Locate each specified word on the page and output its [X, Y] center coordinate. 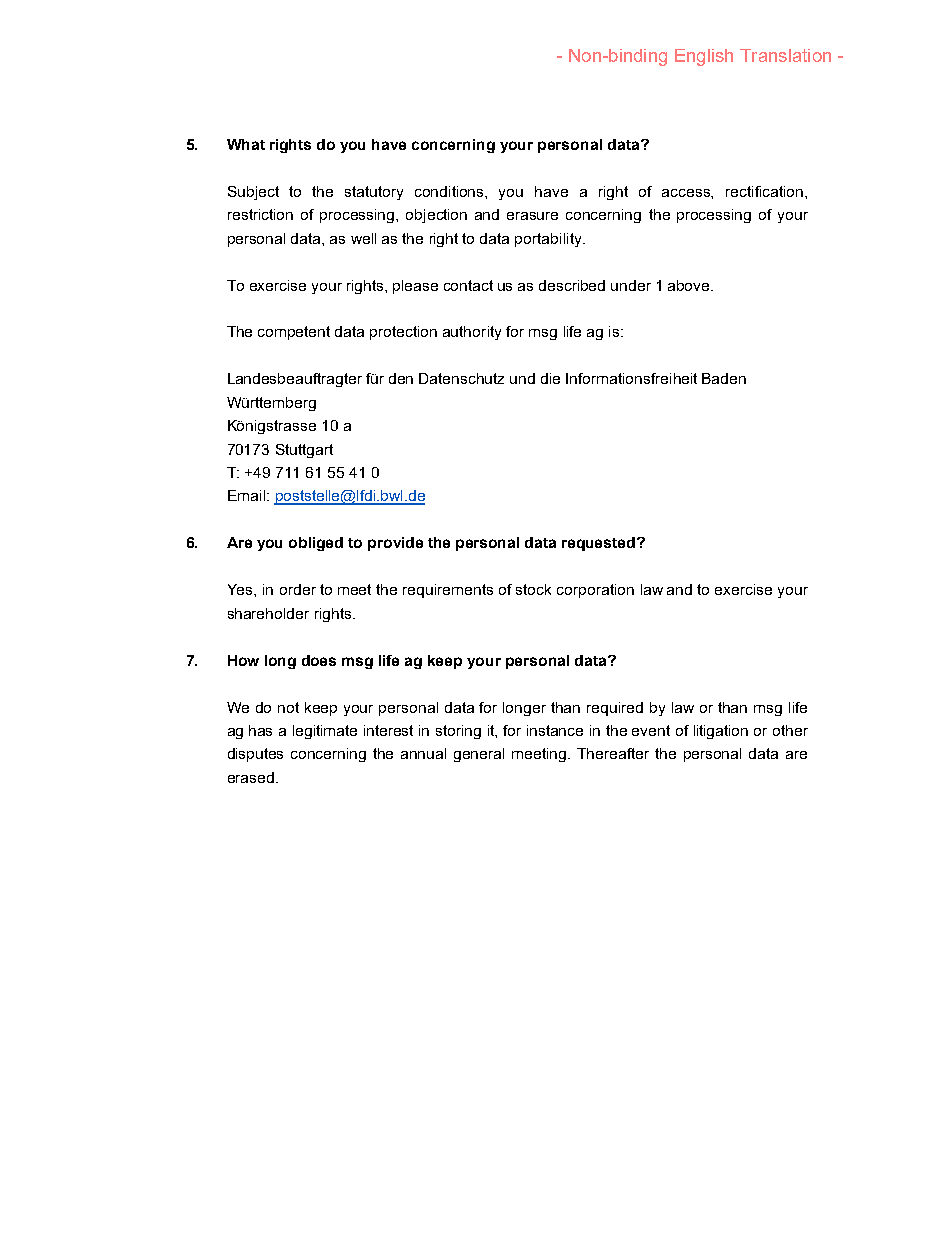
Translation [785, 55]
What [246, 144]
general [479, 755]
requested [598, 544]
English [704, 57]
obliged [316, 544]
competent [294, 333]
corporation [595, 591]
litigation [721, 732]
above [690, 285]
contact [468, 285]
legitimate [325, 732]
